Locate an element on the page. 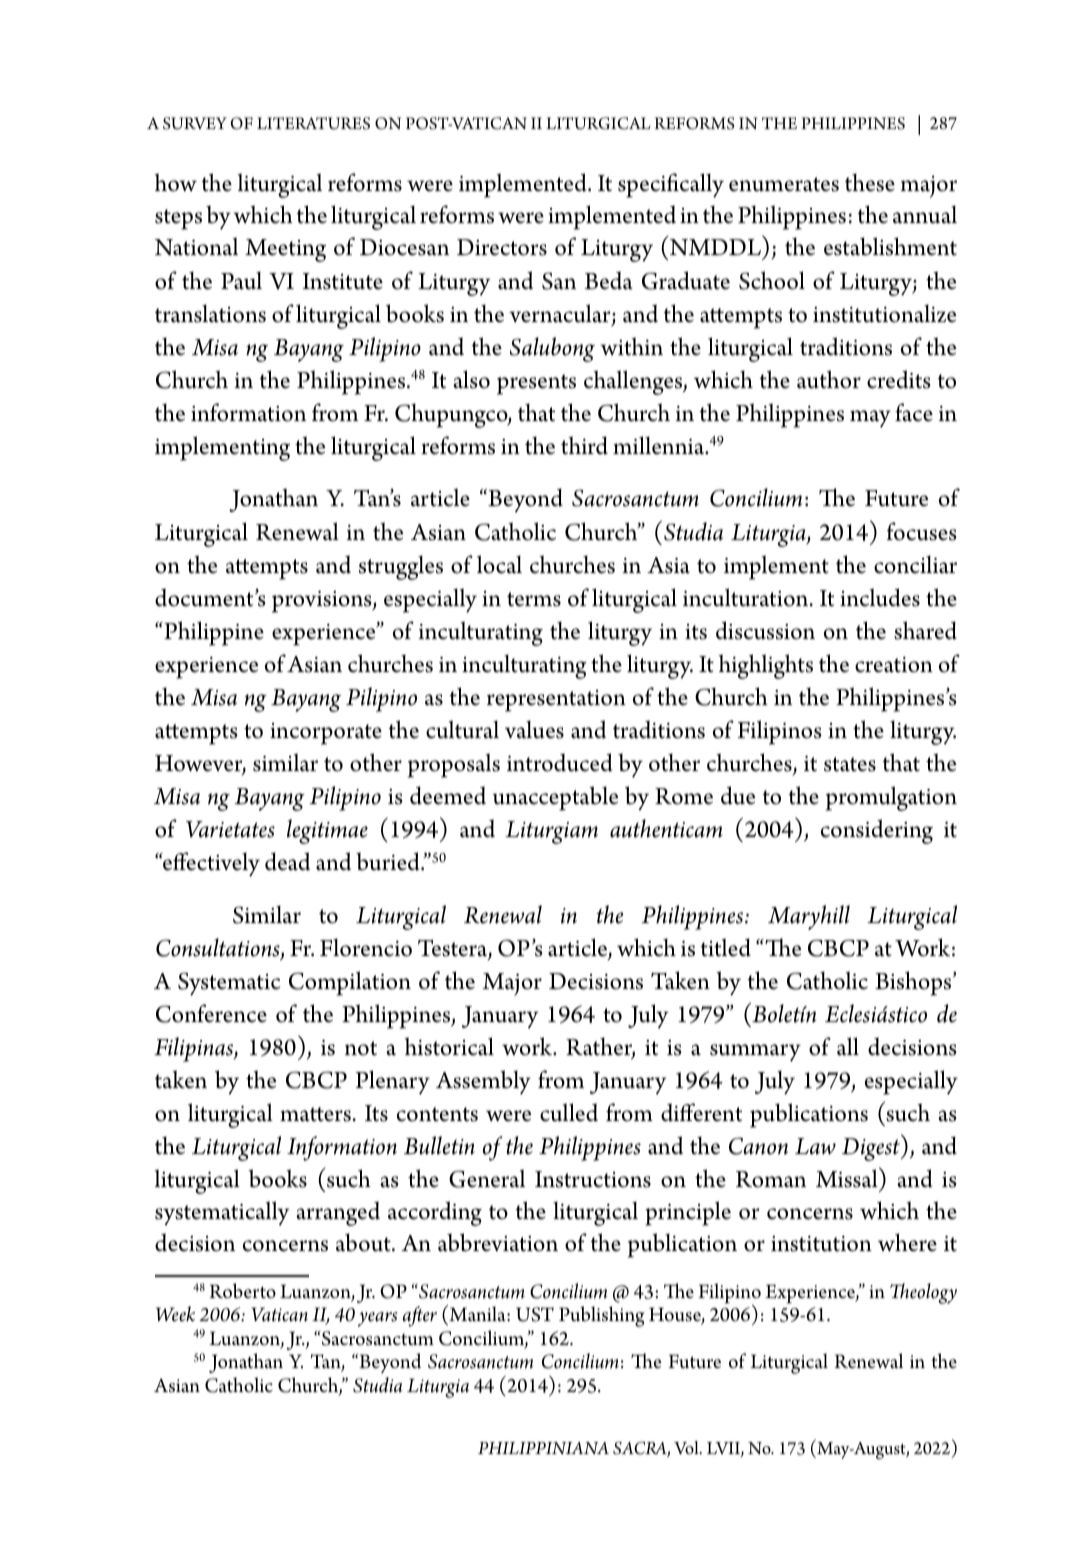 Image resolution: width=1083 pixels, height=1547 pixels. Publishing is located at coordinates (602, 1316).
